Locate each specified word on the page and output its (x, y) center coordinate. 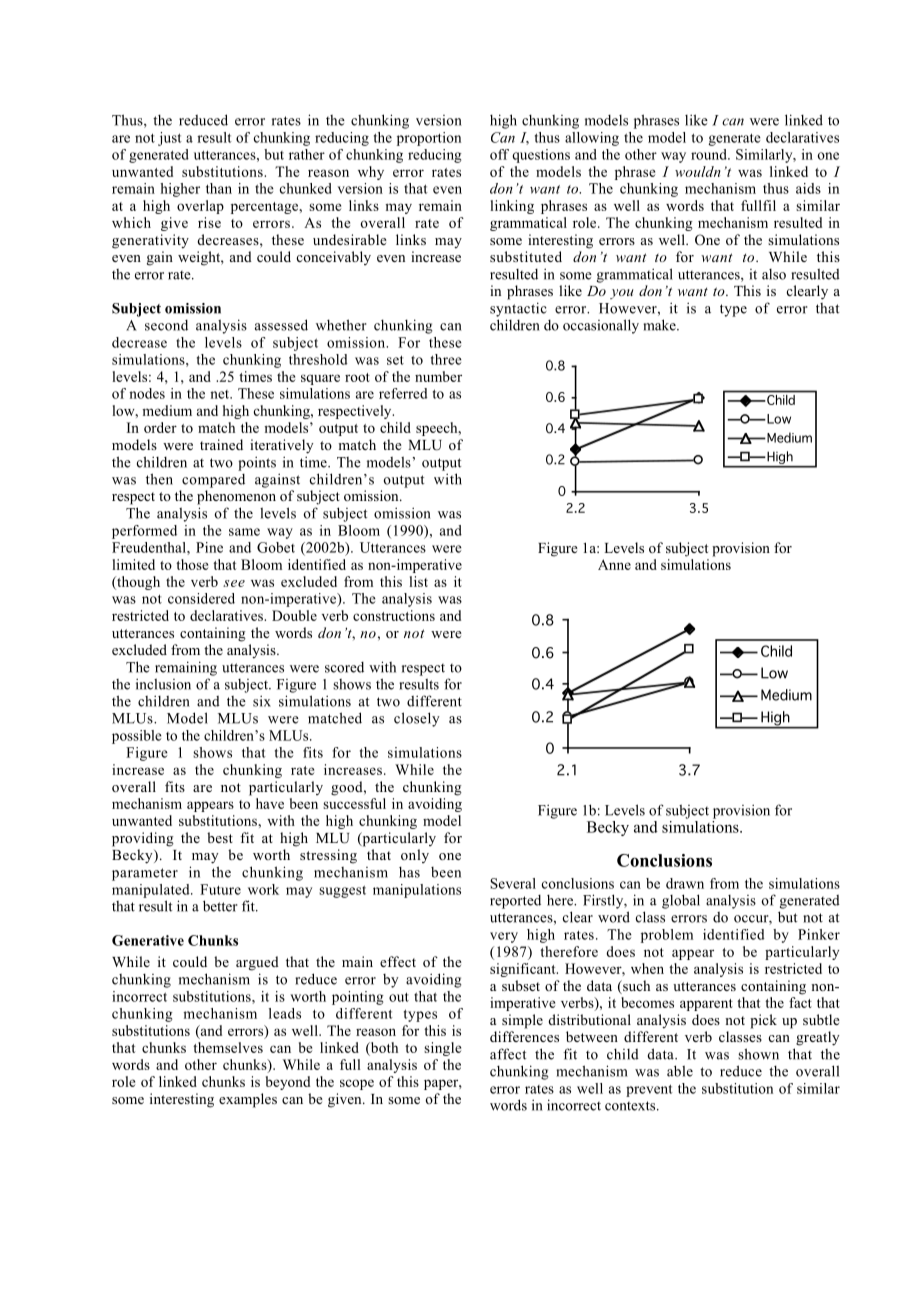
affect (508, 1054)
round (710, 154)
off (499, 154)
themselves (228, 1047)
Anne (614, 564)
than (219, 188)
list (418, 581)
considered (201, 598)
